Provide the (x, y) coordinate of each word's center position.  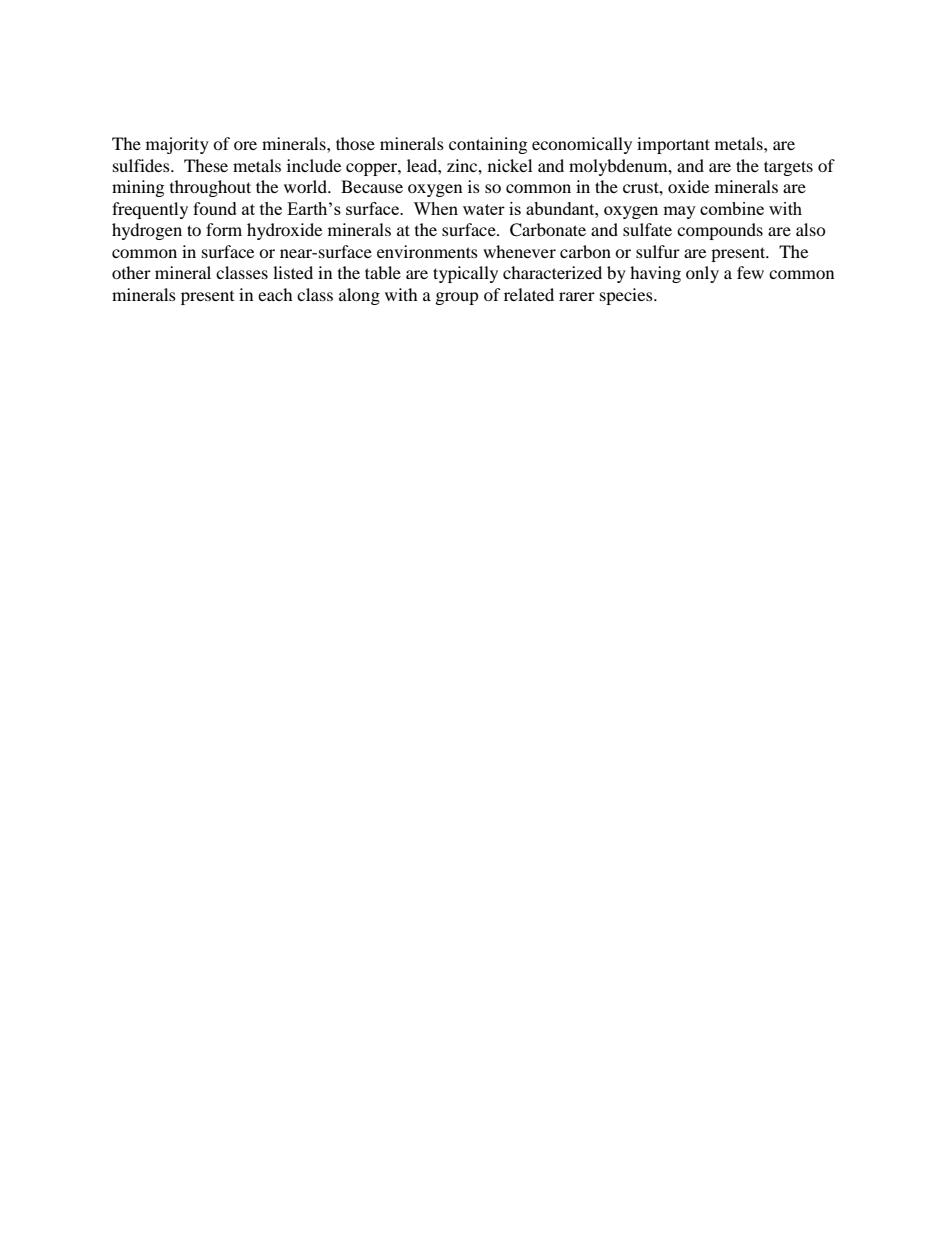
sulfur (658, 251)
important (673, 145)
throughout (210, 188)
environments (427, 251)
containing (488, 145)
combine (732, 208)
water (484, 209)
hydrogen (147, 231)
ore (245, 145)
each (275, 294)
